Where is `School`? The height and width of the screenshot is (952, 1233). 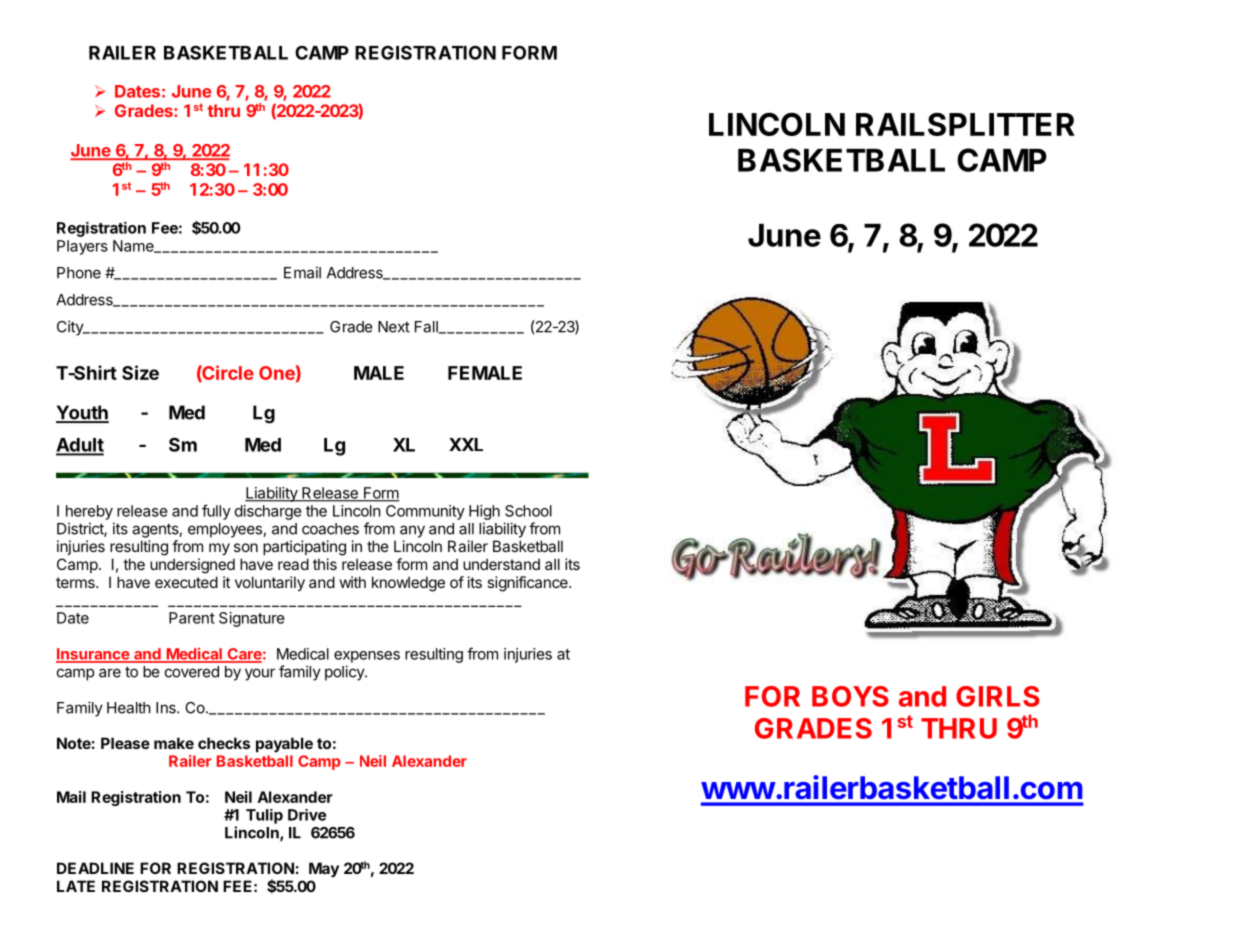
School is located at coordinates (528, 511).
